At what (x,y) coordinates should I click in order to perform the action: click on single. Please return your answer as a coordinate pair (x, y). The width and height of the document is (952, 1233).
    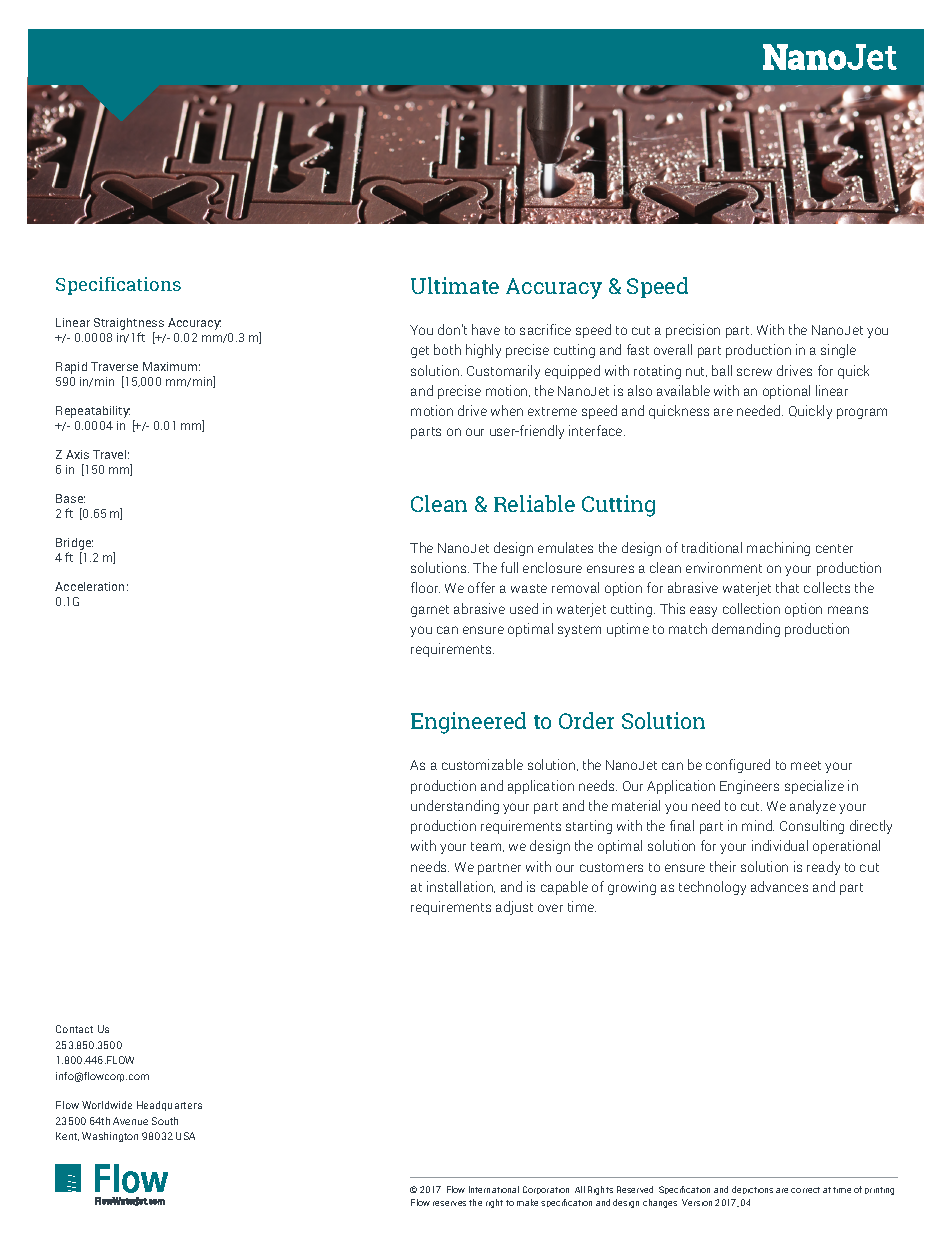
    Looking at the image, I should click on (838, 351).
